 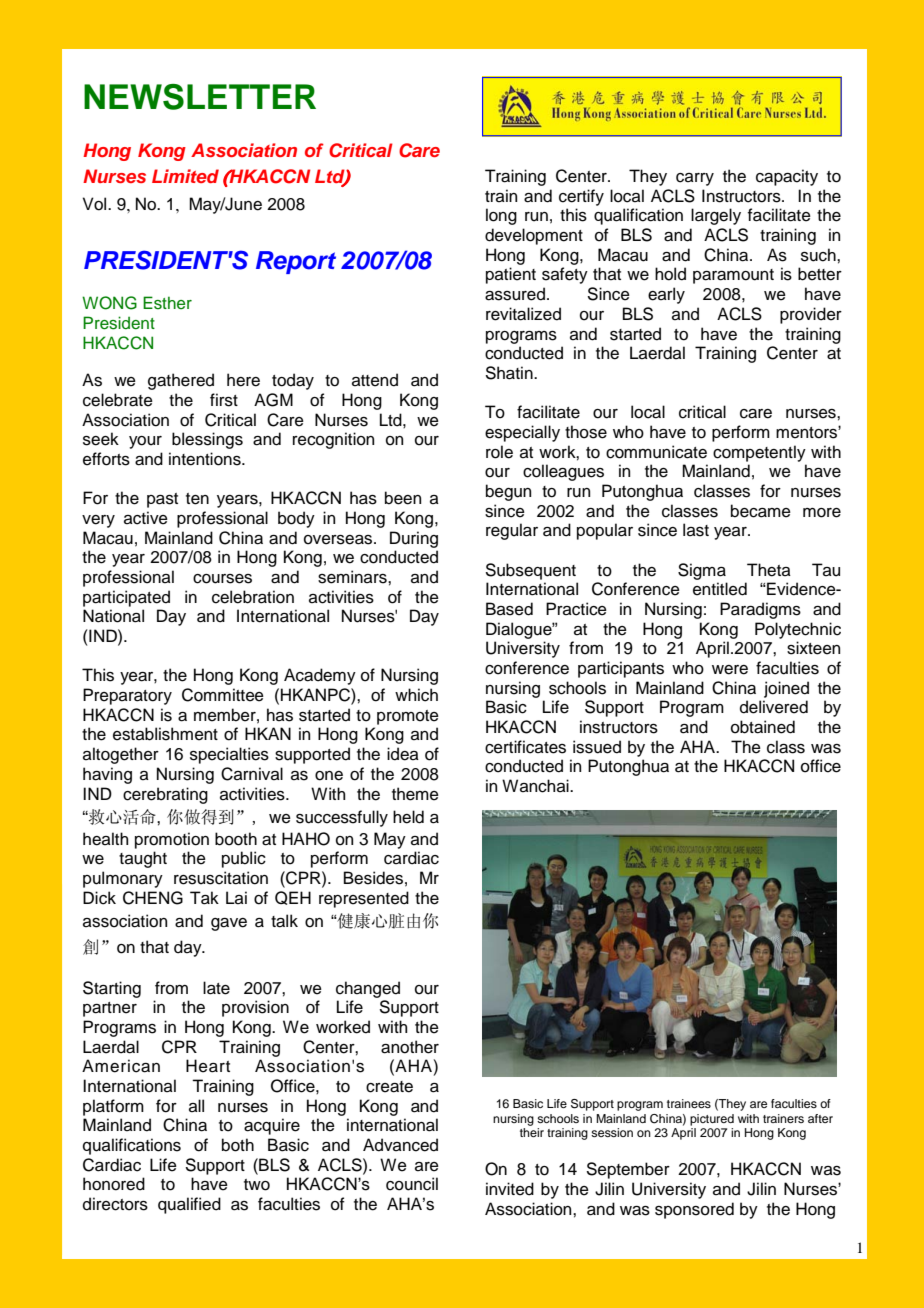 What do you see at coordinates (200, 97) in the screenshot?
I see `NEWSLETTER` at bounding box center [200, 97].
